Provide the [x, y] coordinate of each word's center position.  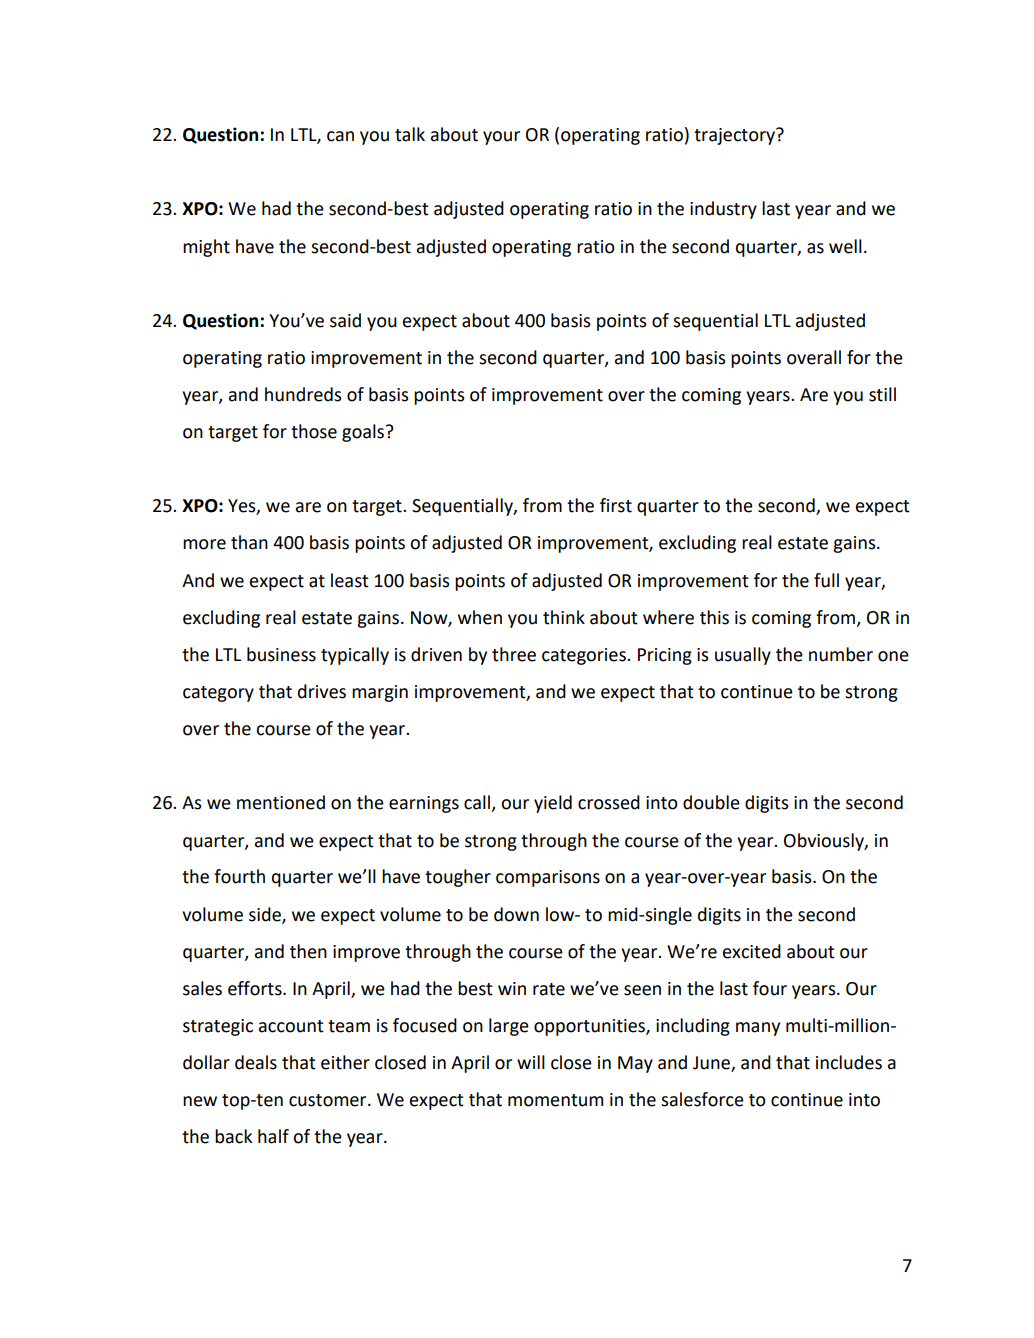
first [616, 505]
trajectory [735, 136]
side [266, 915]
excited [752, 951]
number [841, 654]
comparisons [548, 878]
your [501, 138]
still [882, 394]
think [564, 617]
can [340, 136]
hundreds [303, 394]
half [273, 1136]
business [281, 654]
